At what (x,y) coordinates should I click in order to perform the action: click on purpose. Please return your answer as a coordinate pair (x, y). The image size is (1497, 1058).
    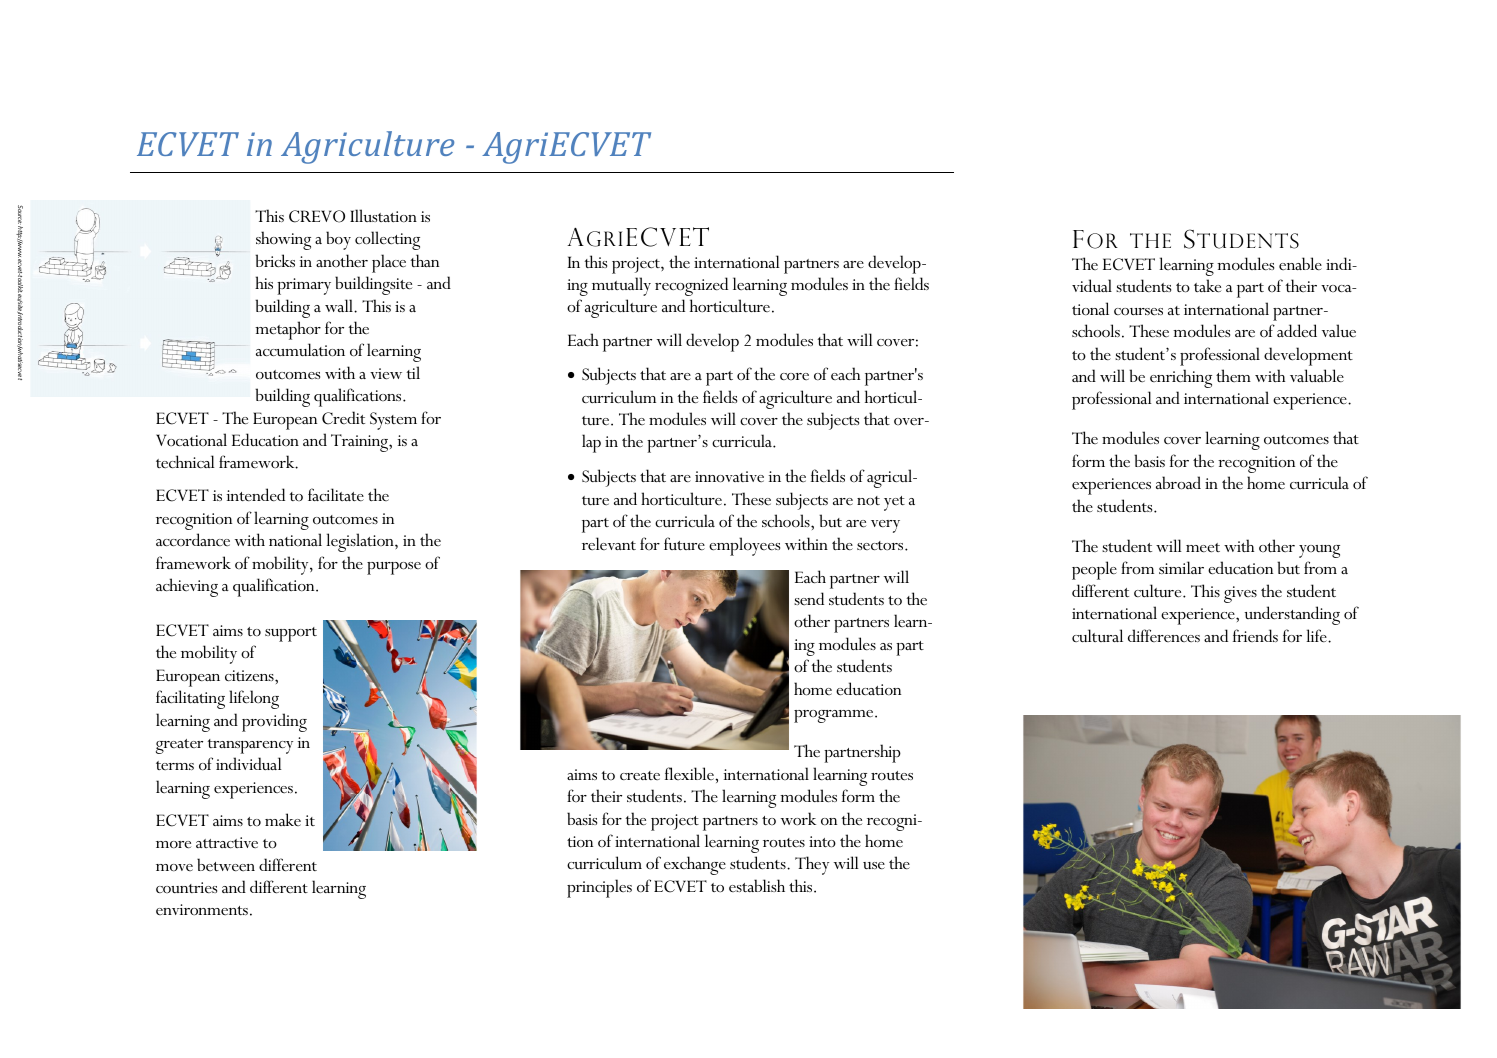
    Looking at the image, I should click on (394, 568).
